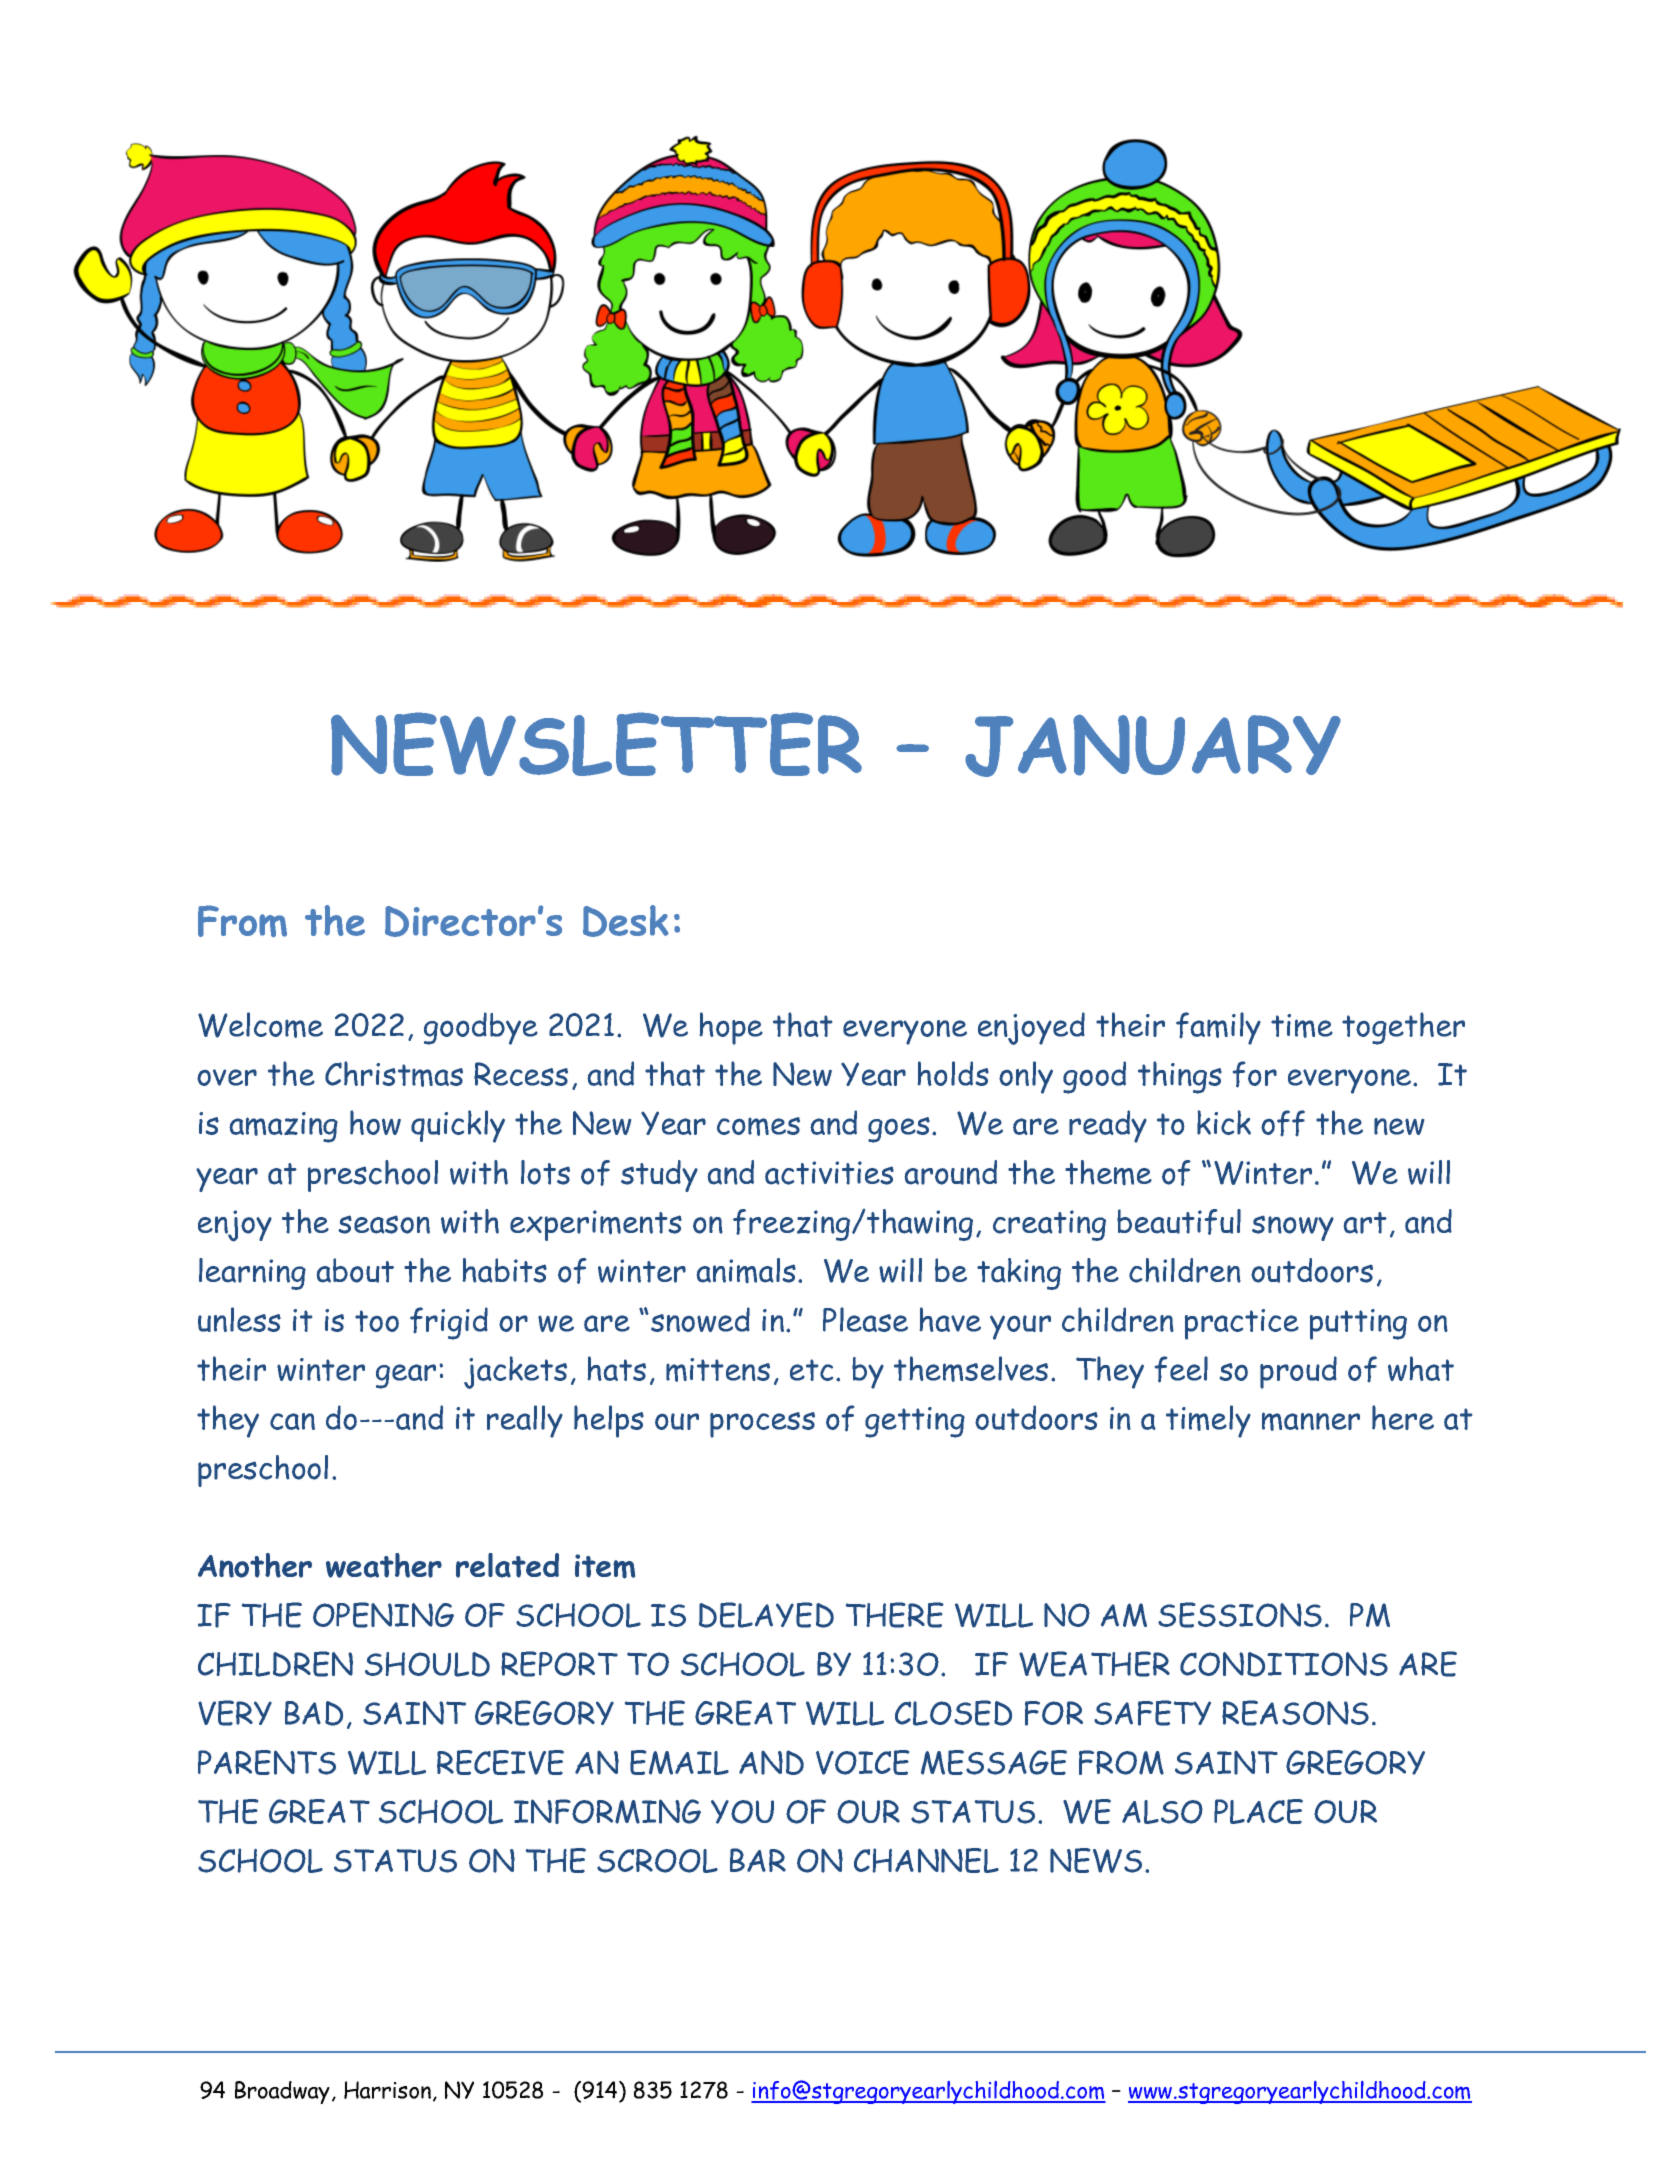 The width and height of the document is (1671, 2163). I want to click on BAR, so click(758, 1860).
